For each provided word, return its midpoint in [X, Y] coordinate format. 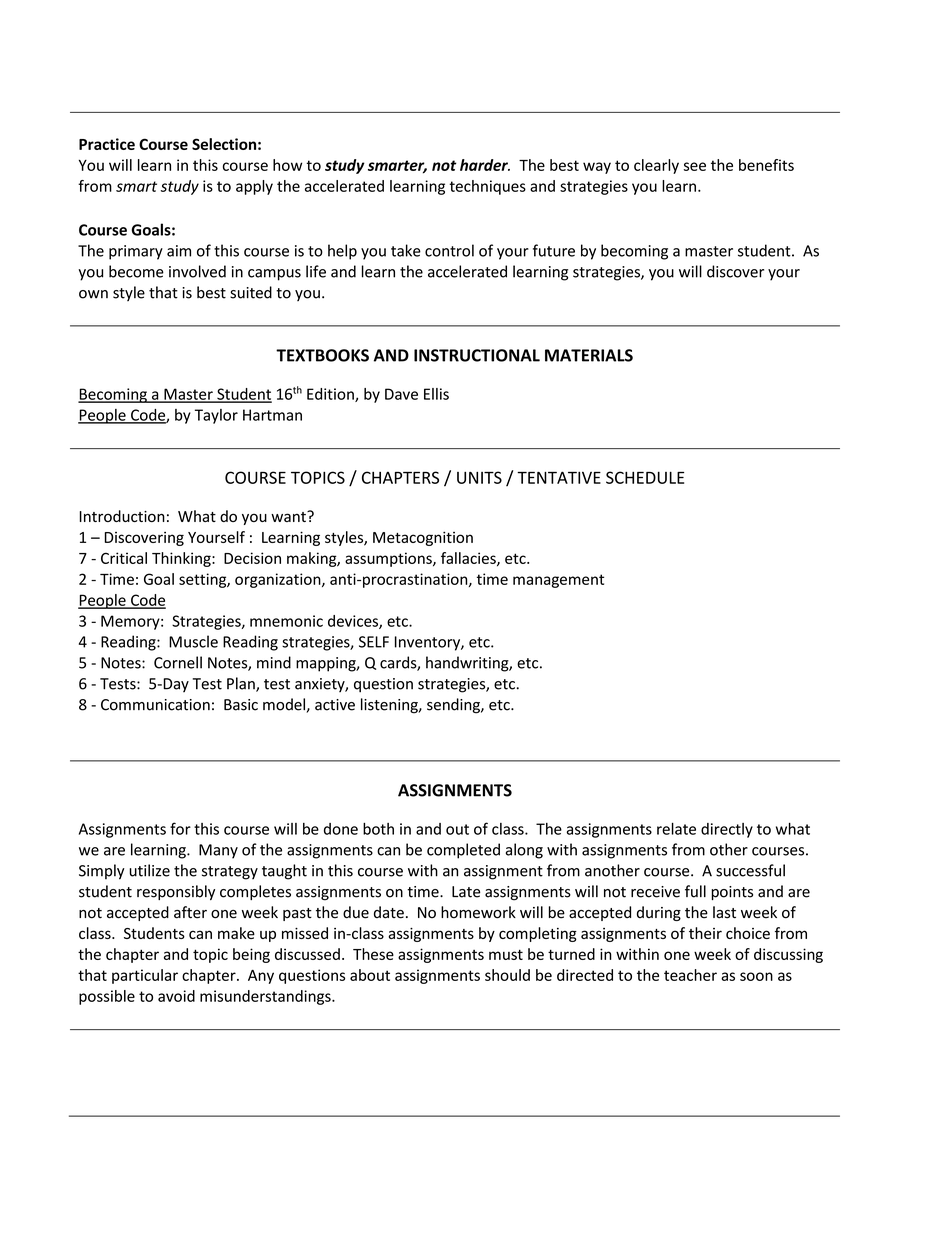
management [558, 581]
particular [145, 976]
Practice [107, 144]
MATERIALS [589, 355]
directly [727, 830]
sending [454, 706]
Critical [124, 558]
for [180, 828]
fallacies [469, 559]
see [695, 166]
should [507, 975]
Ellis [436, 394]
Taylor [216, 416]
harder [485, 165]
